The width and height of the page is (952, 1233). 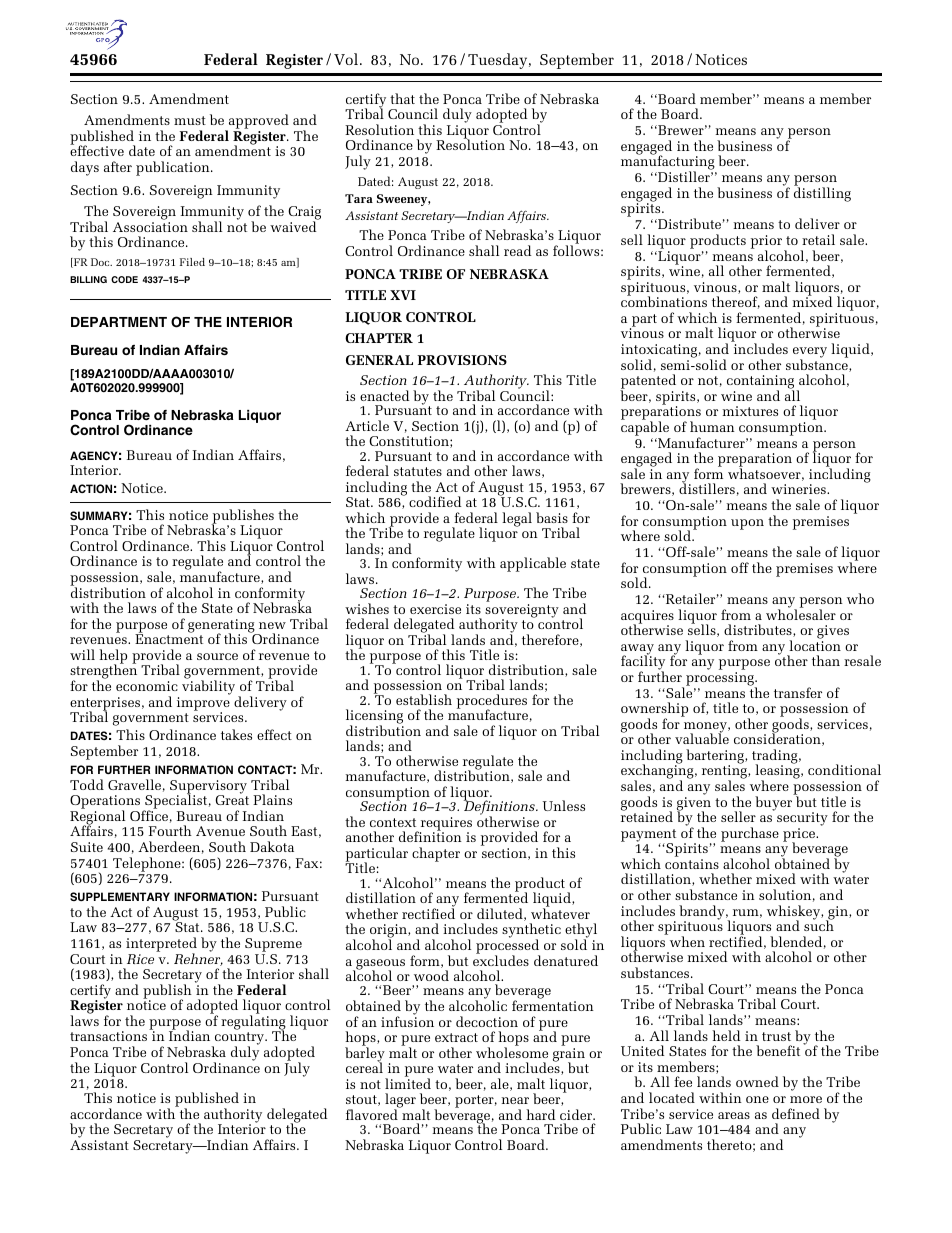 I want to click on upon, so click(x=747, y=524).
